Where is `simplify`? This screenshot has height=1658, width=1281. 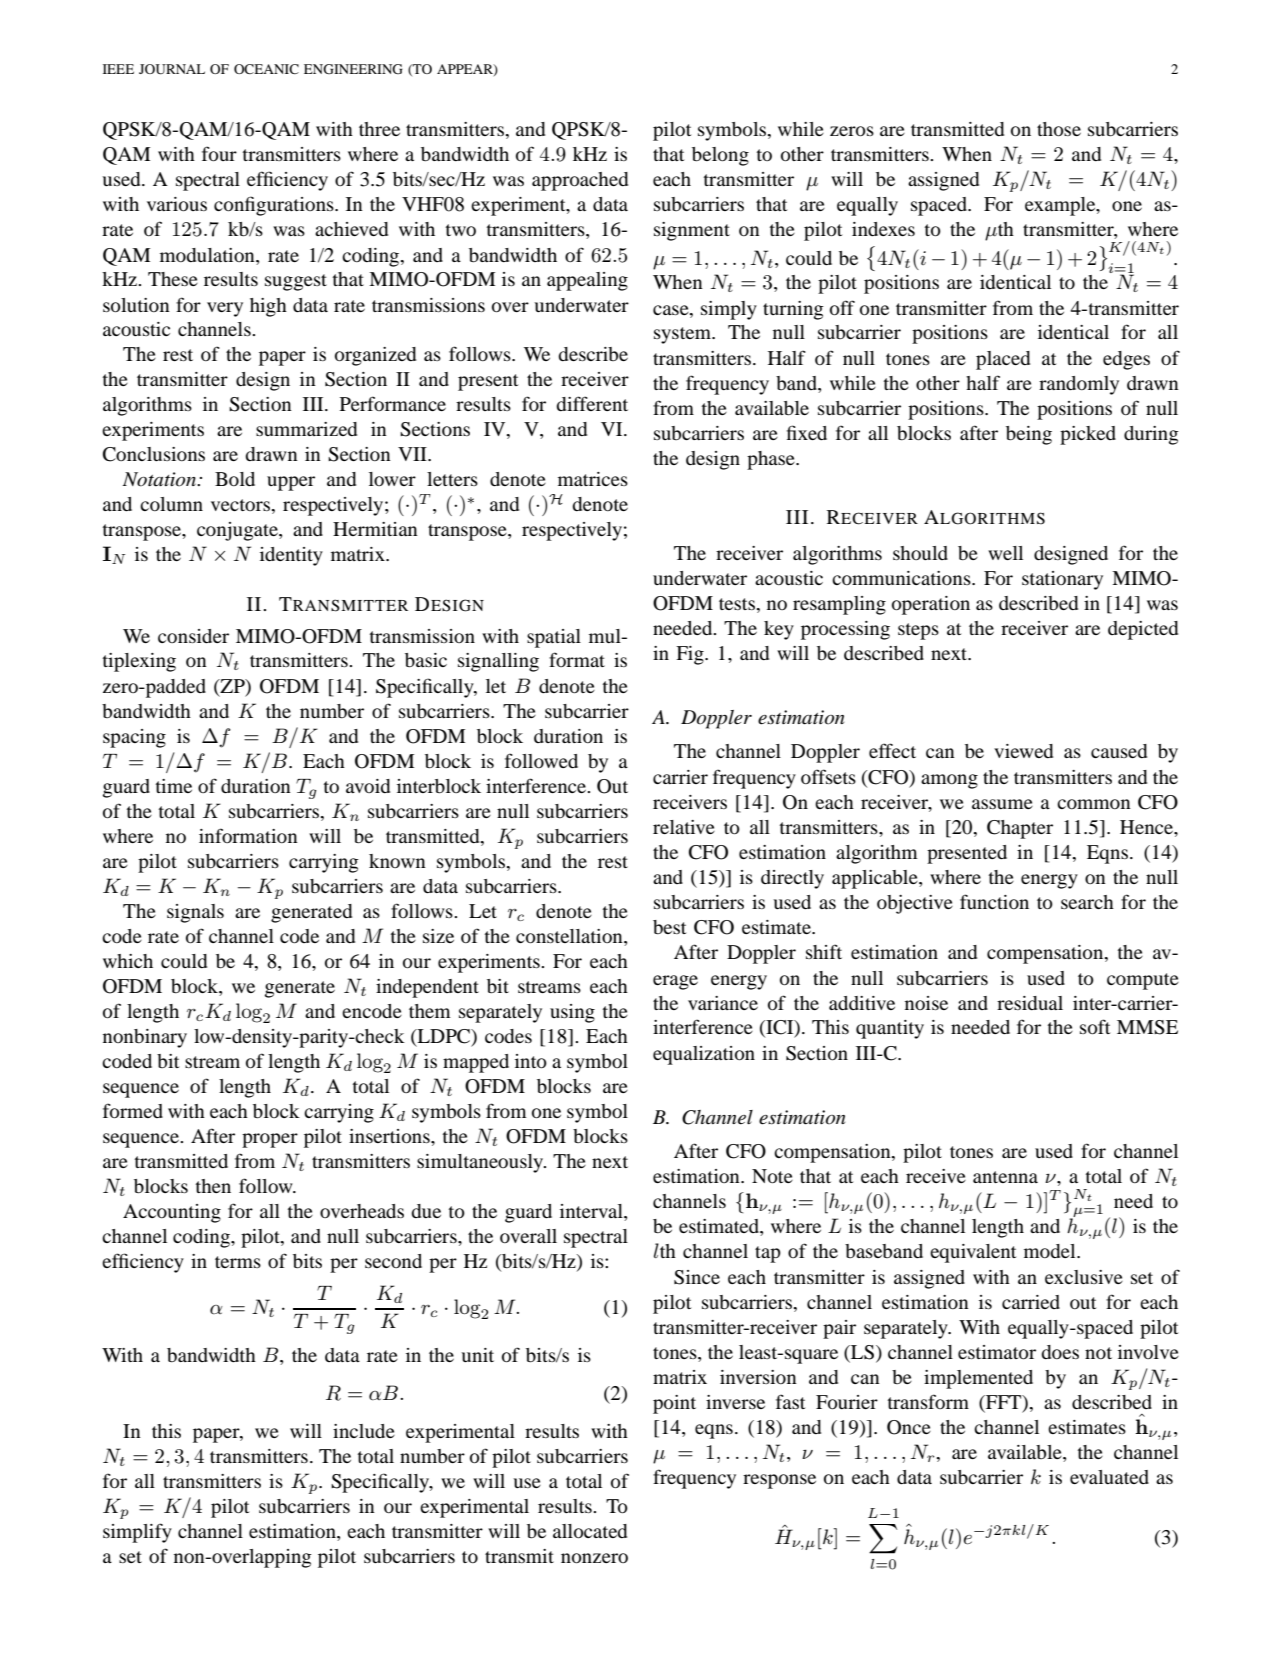
simplify is located at coordinates (137, 1533).
